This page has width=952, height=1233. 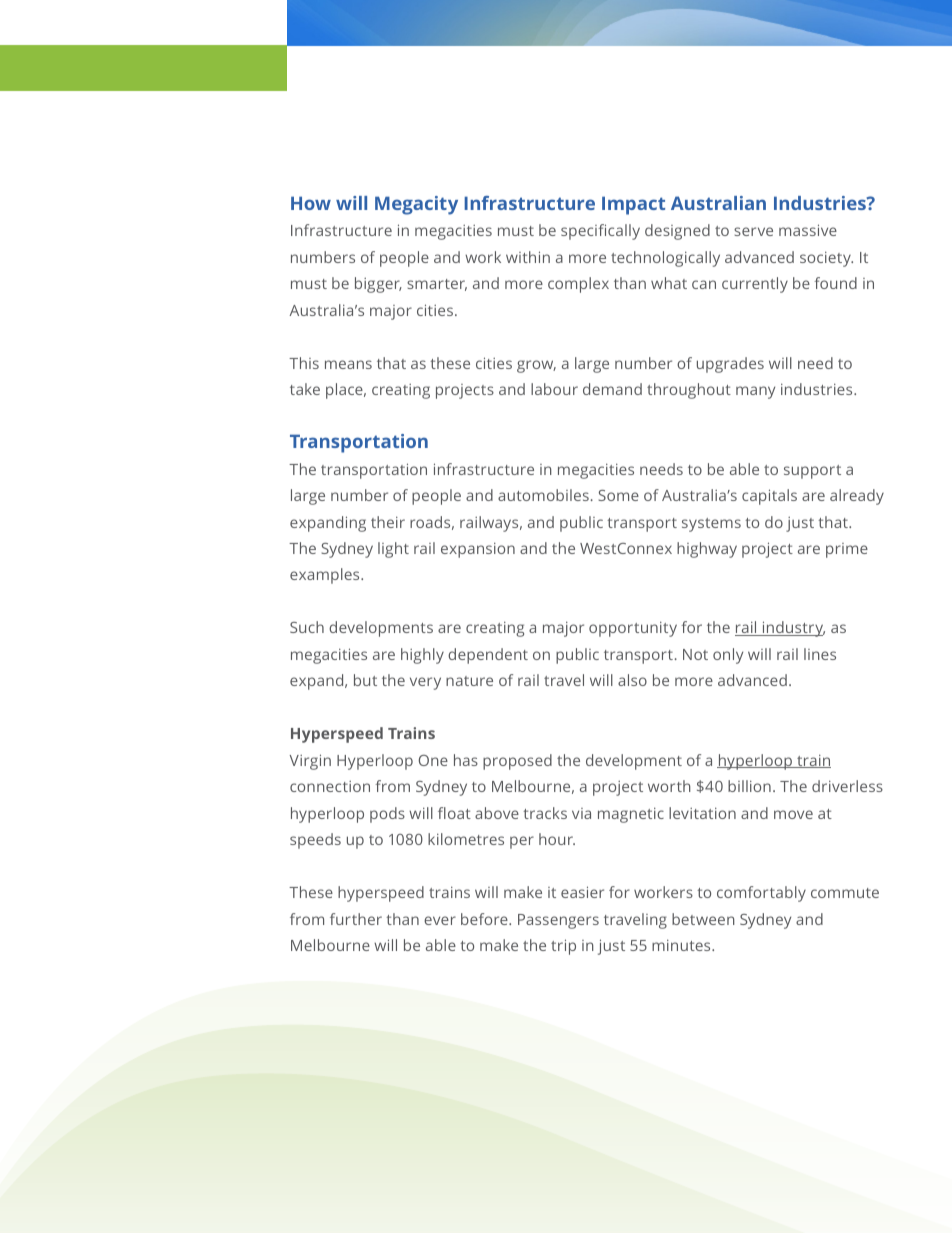 What do you see at coordinates (393, 550) in the page?
I see `light` at bounding box center [393, 550].
